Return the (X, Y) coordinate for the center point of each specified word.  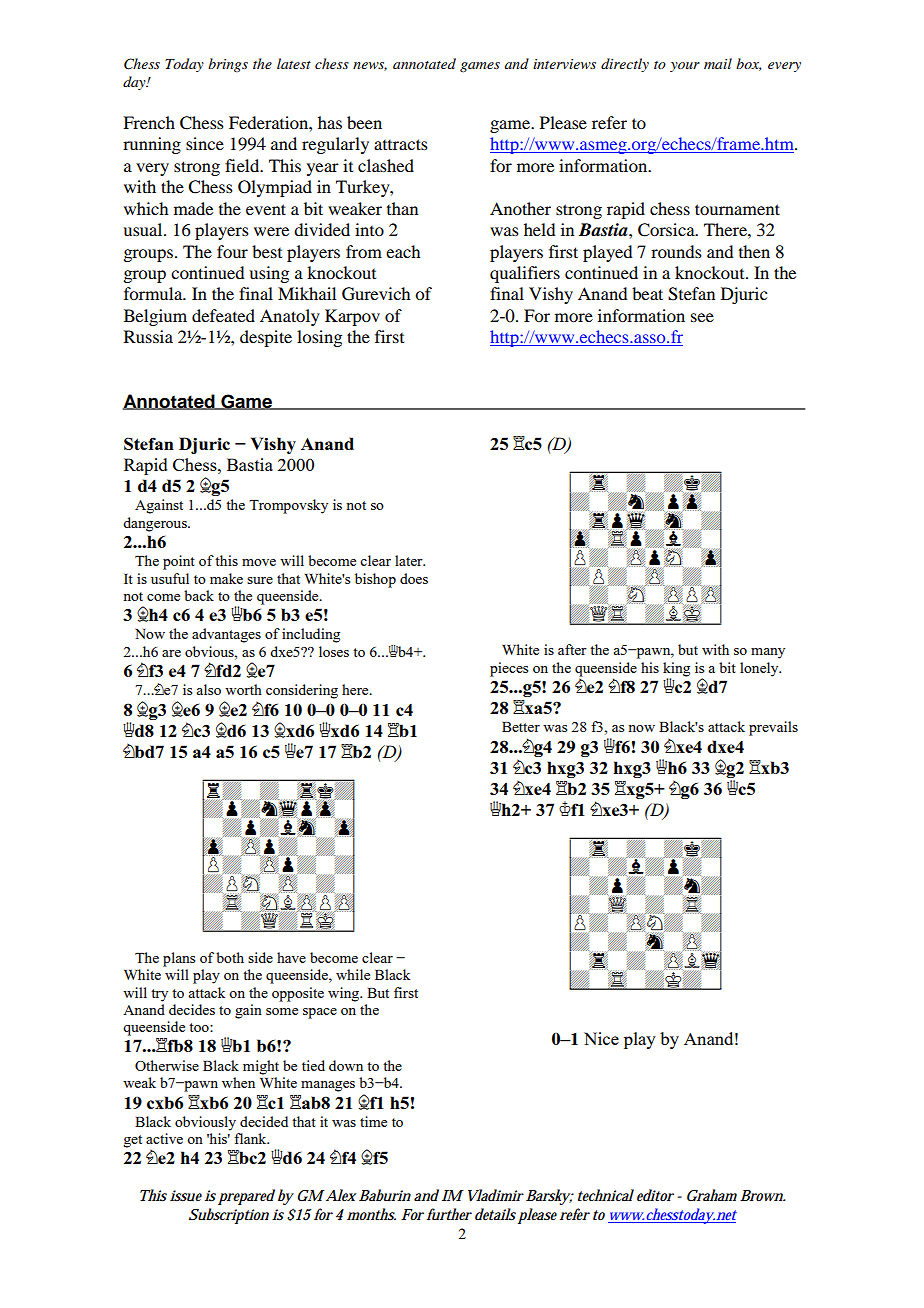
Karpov (352, 317)
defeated (223, 315)
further (449, 1214)
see (702, 317)
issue (186, 1196)
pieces (509, 669)
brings (228, 65)
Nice (601, 1038)
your (685, 67)
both (230, 957)
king (676, 670)
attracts (401, 144)
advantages (226, 635)
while (353, 974)
